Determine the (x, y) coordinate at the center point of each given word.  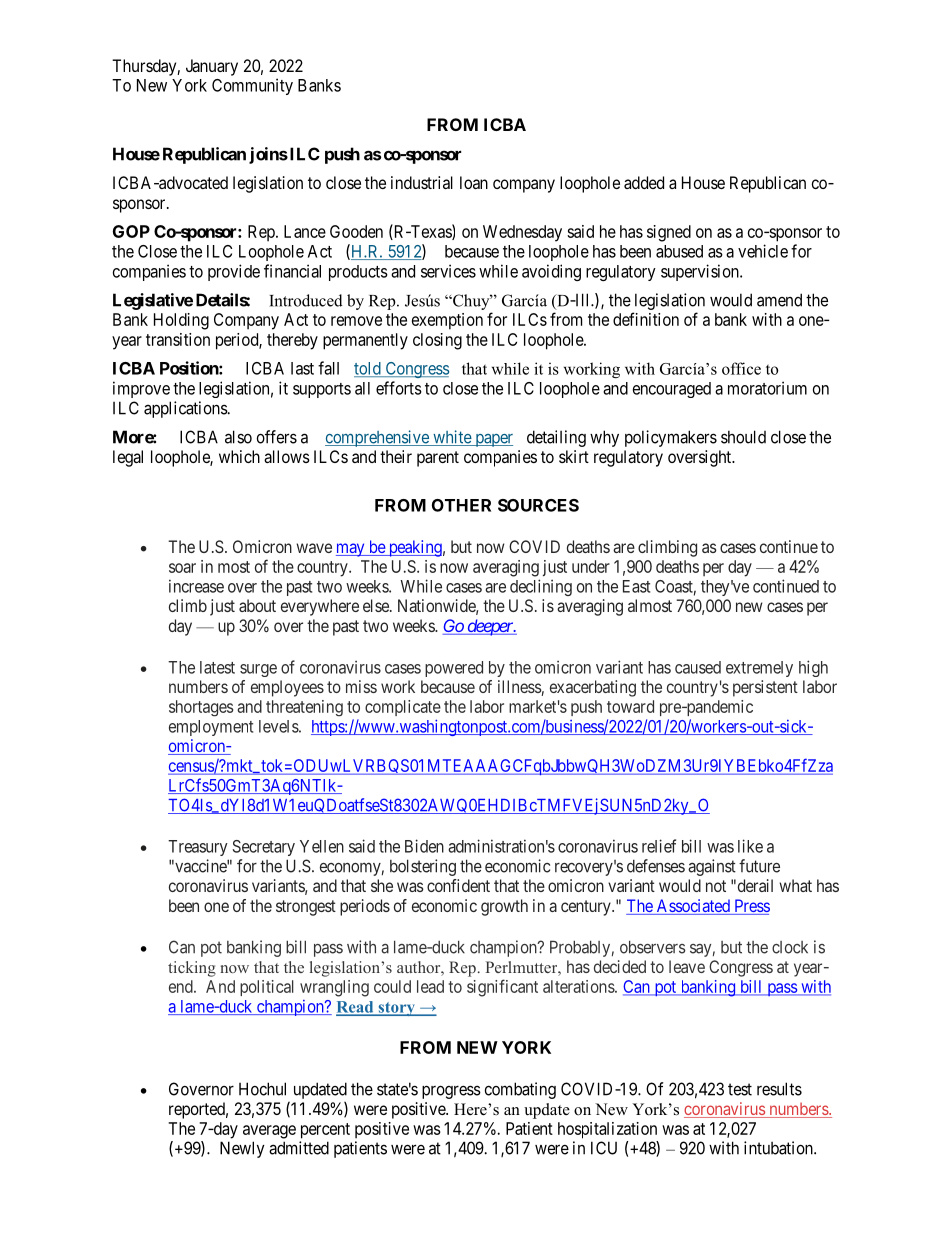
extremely (759, 669)
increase (196, 586)
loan (474, 182)
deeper (490, 627)
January (212, 67)
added (644, 182)
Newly (242, 1149)
